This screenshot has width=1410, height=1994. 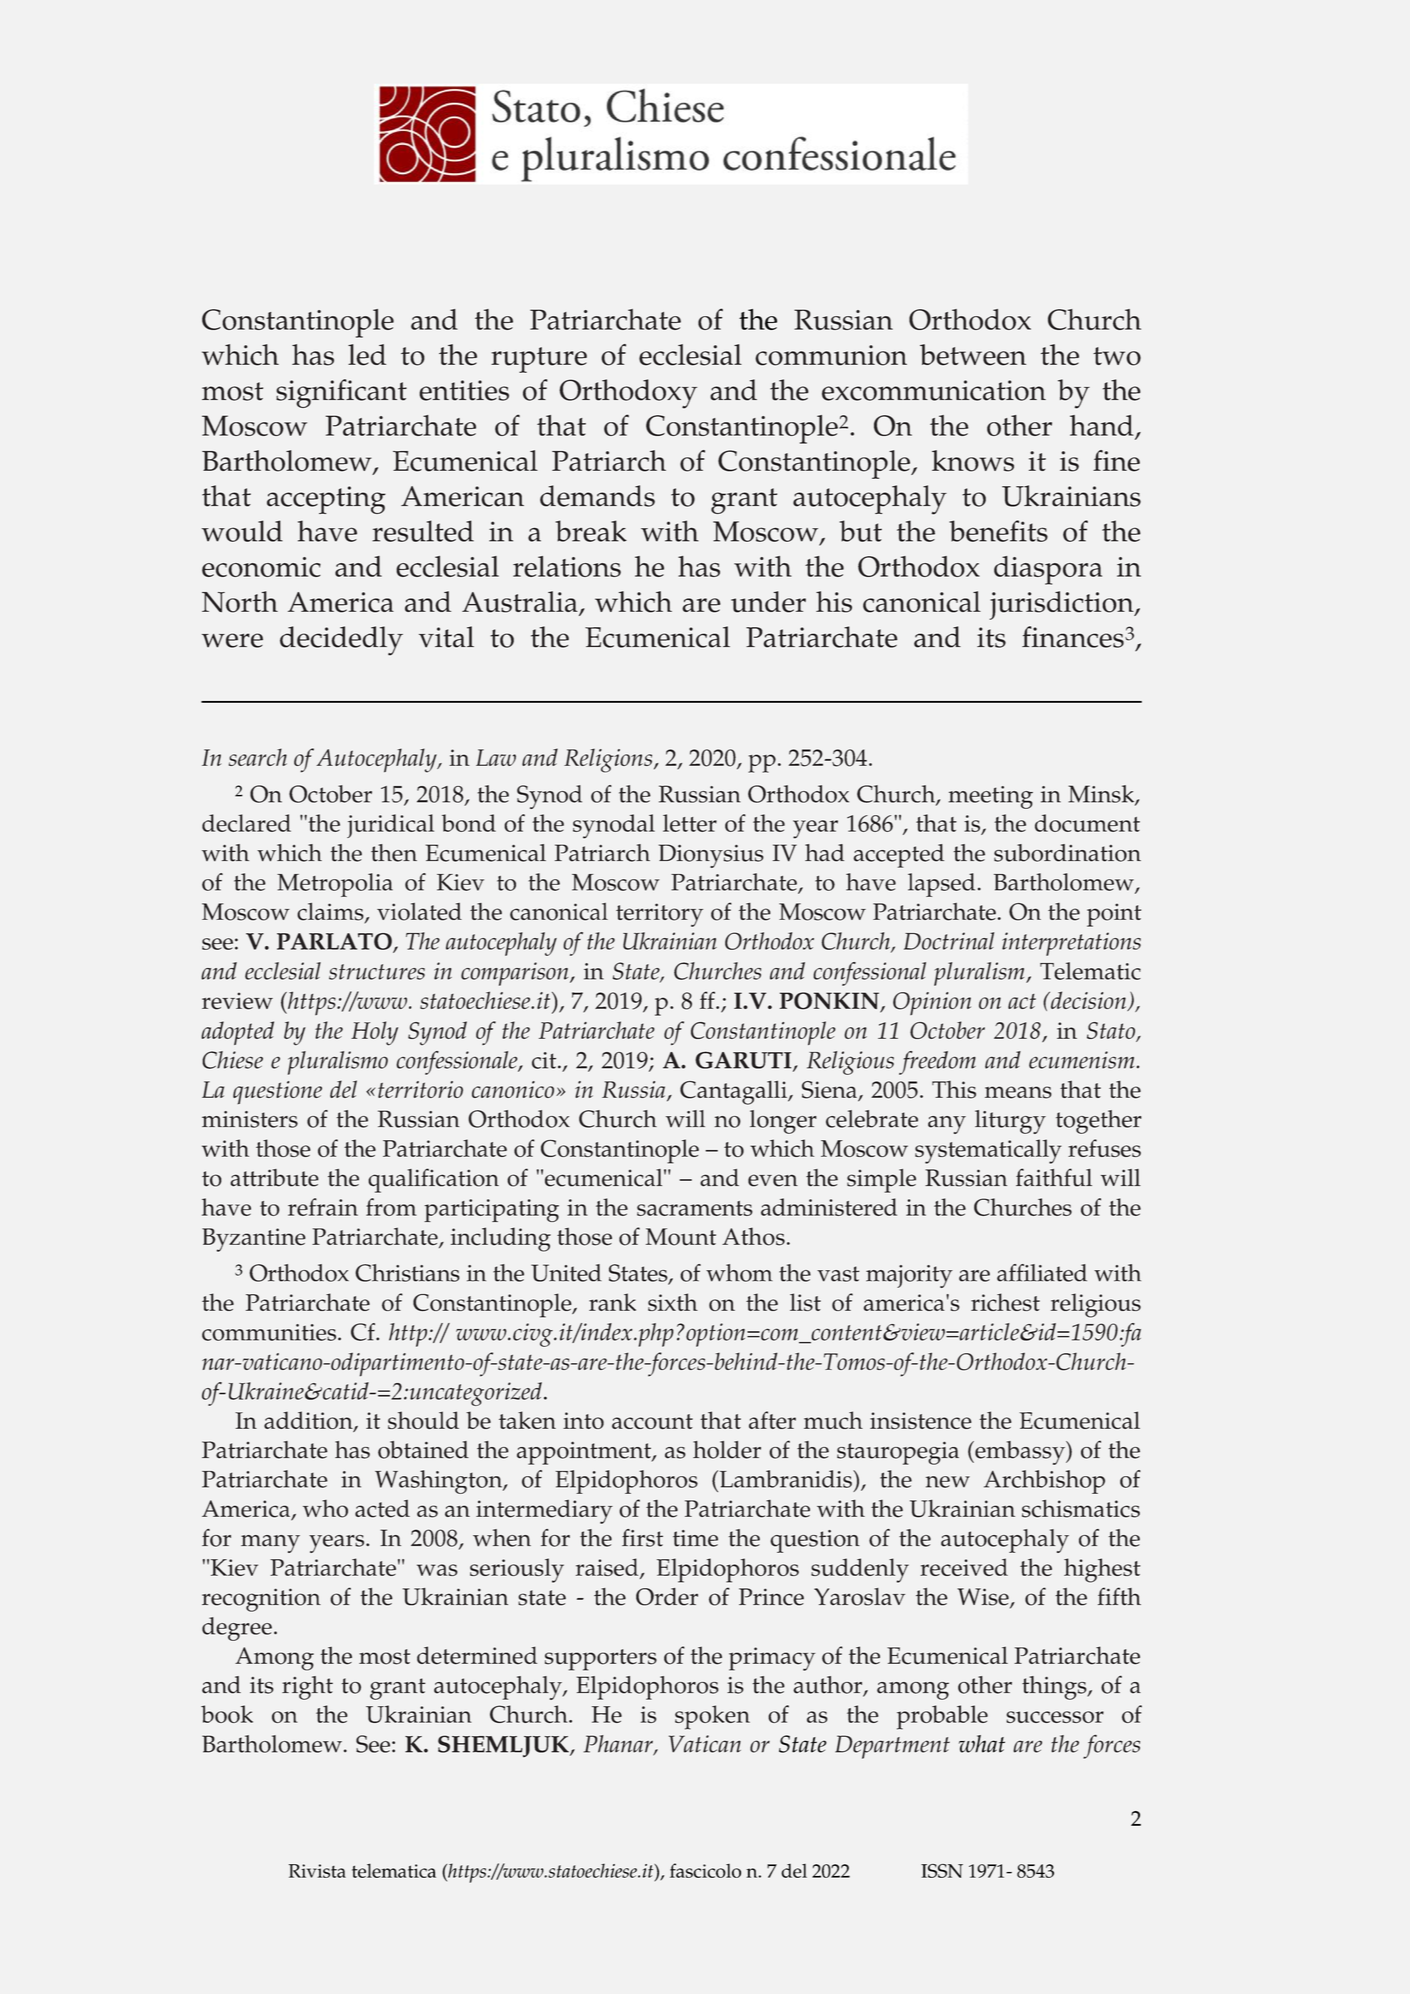 What do you see at coordinates (597, 496) in the screenshot?
I see `demands` at bounding box center [597, 496].
